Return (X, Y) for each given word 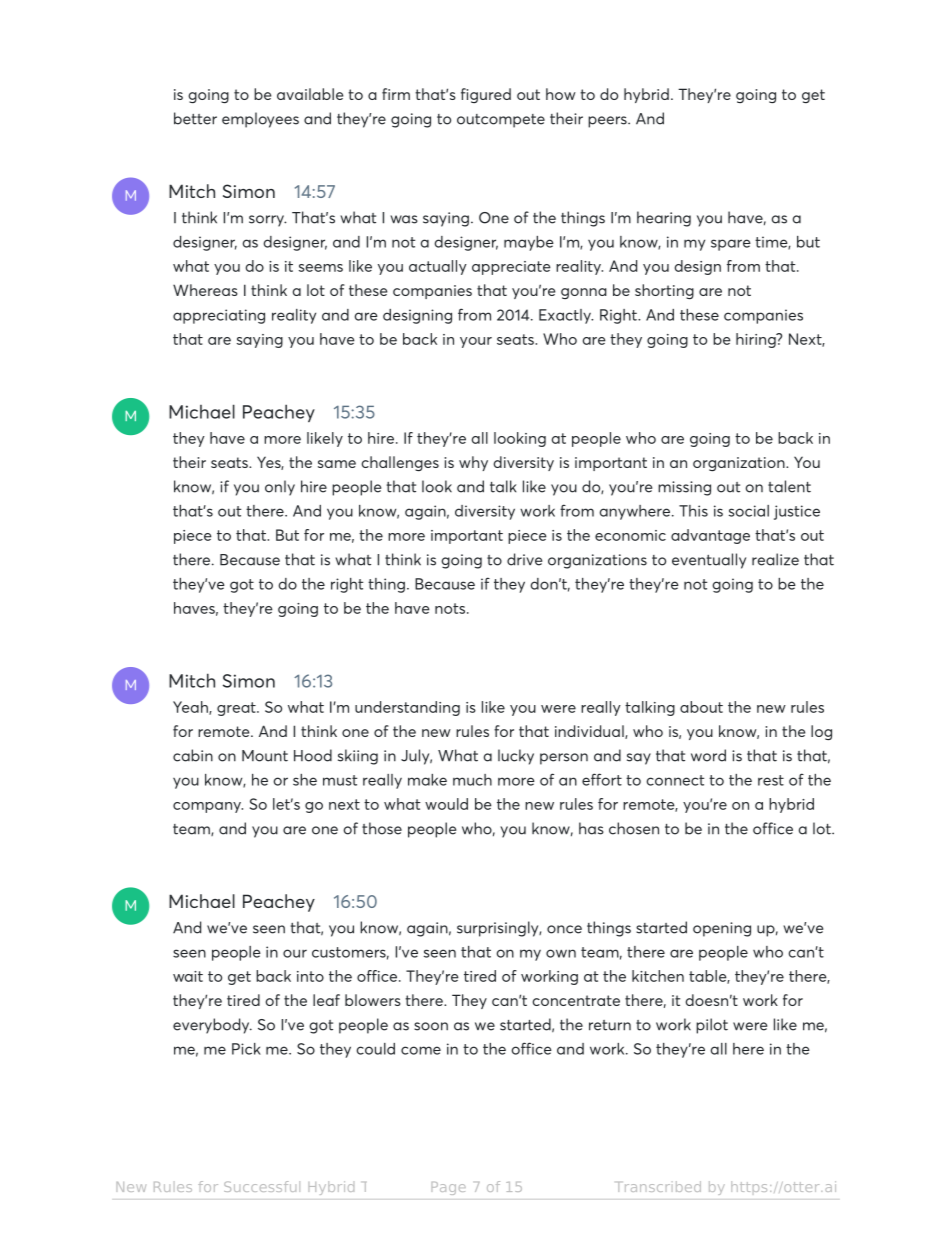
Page (448, 1188)
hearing (664, 219)
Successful (262, 1186)
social (749, 511)
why (473, 463)
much (472, 780)
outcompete (501, 121)
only (280, 488)
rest (771, 780)
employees (260, 120)
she (305, 780)
